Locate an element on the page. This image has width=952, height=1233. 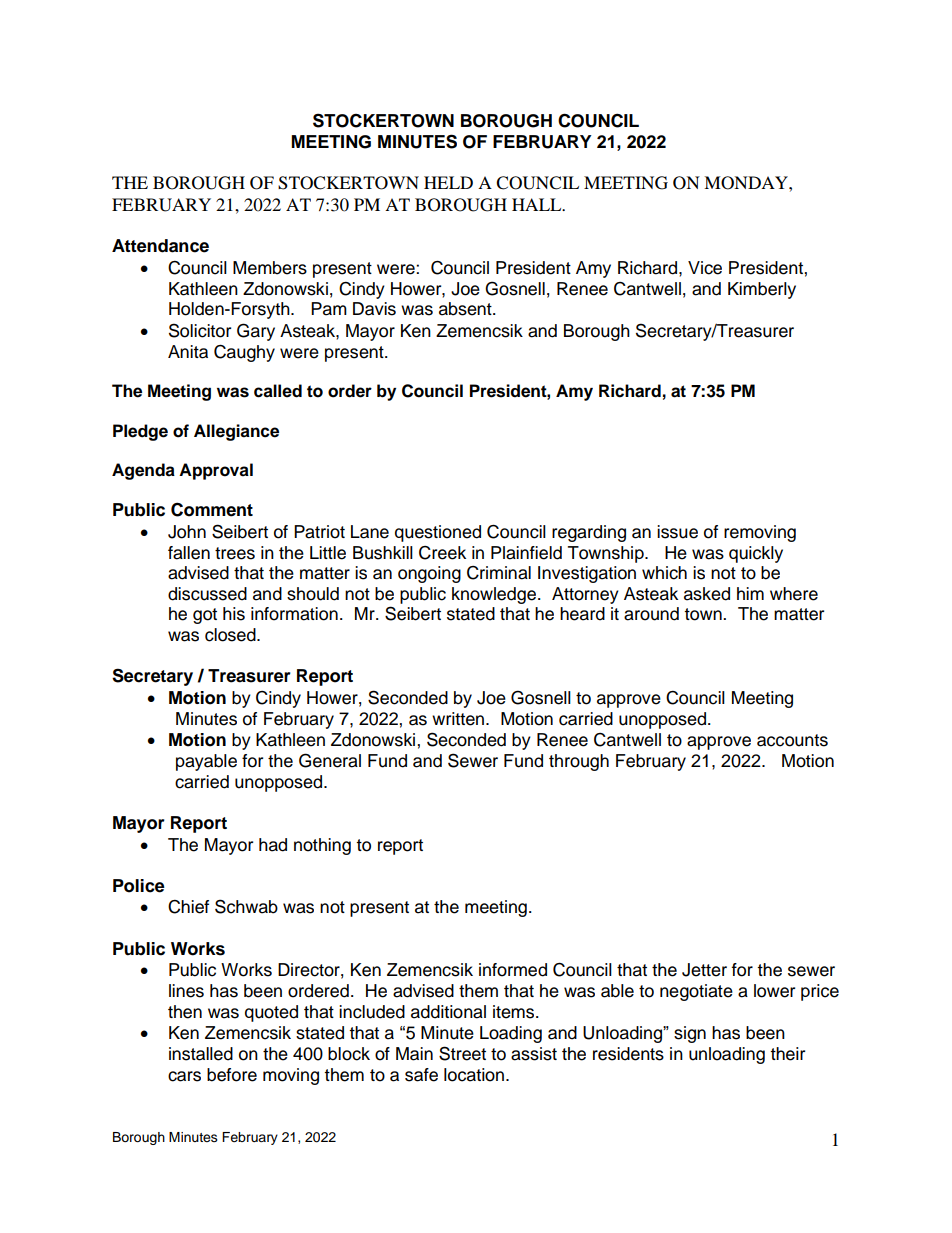
closed is located at coordinates (231, 635).
